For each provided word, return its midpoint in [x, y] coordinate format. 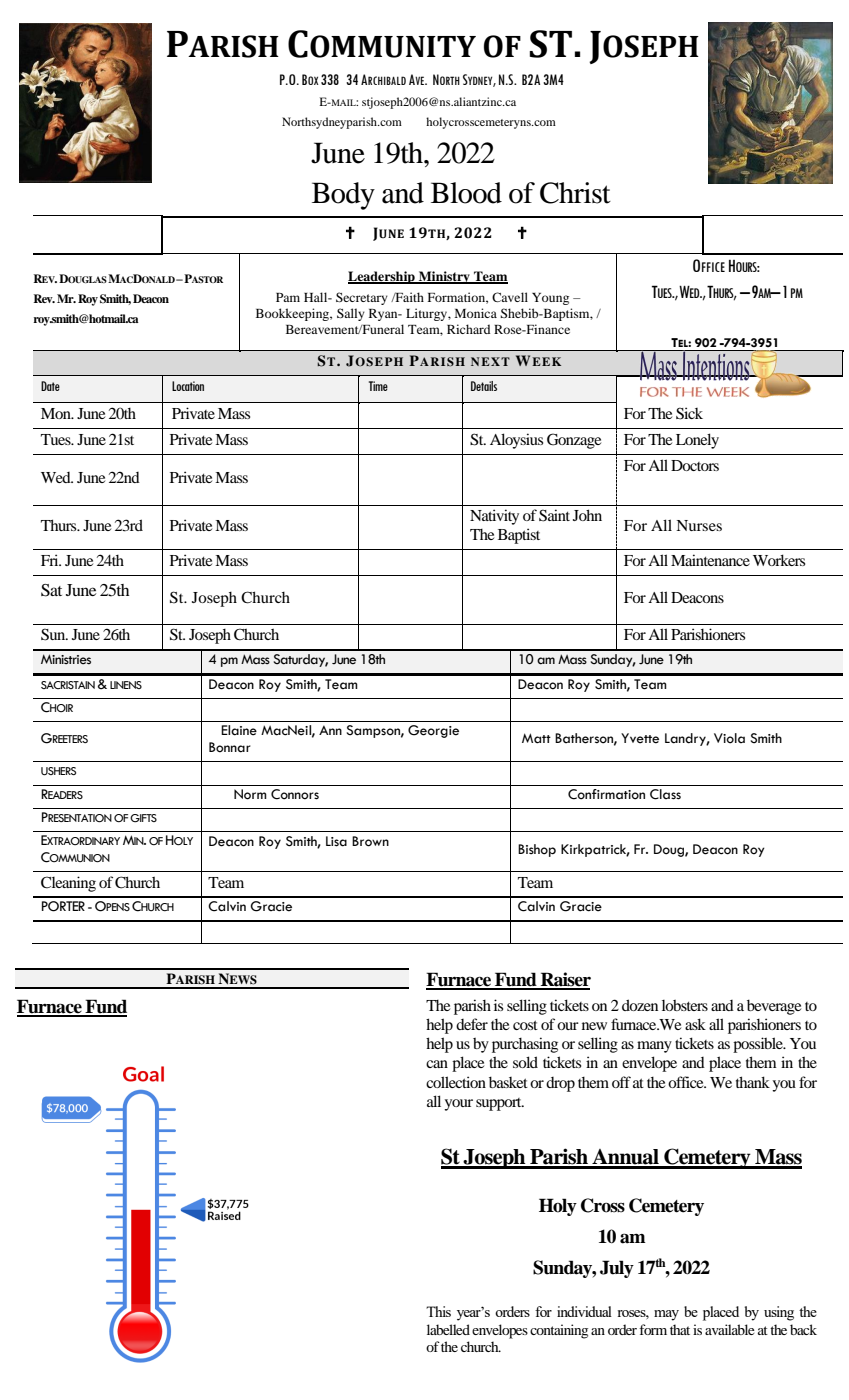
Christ [575, 193]
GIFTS [143, 818]
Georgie [433, 731]
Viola [729, 738]
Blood [466, 193]
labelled [448, 1329]
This [438, 1311]
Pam [288, 297]
